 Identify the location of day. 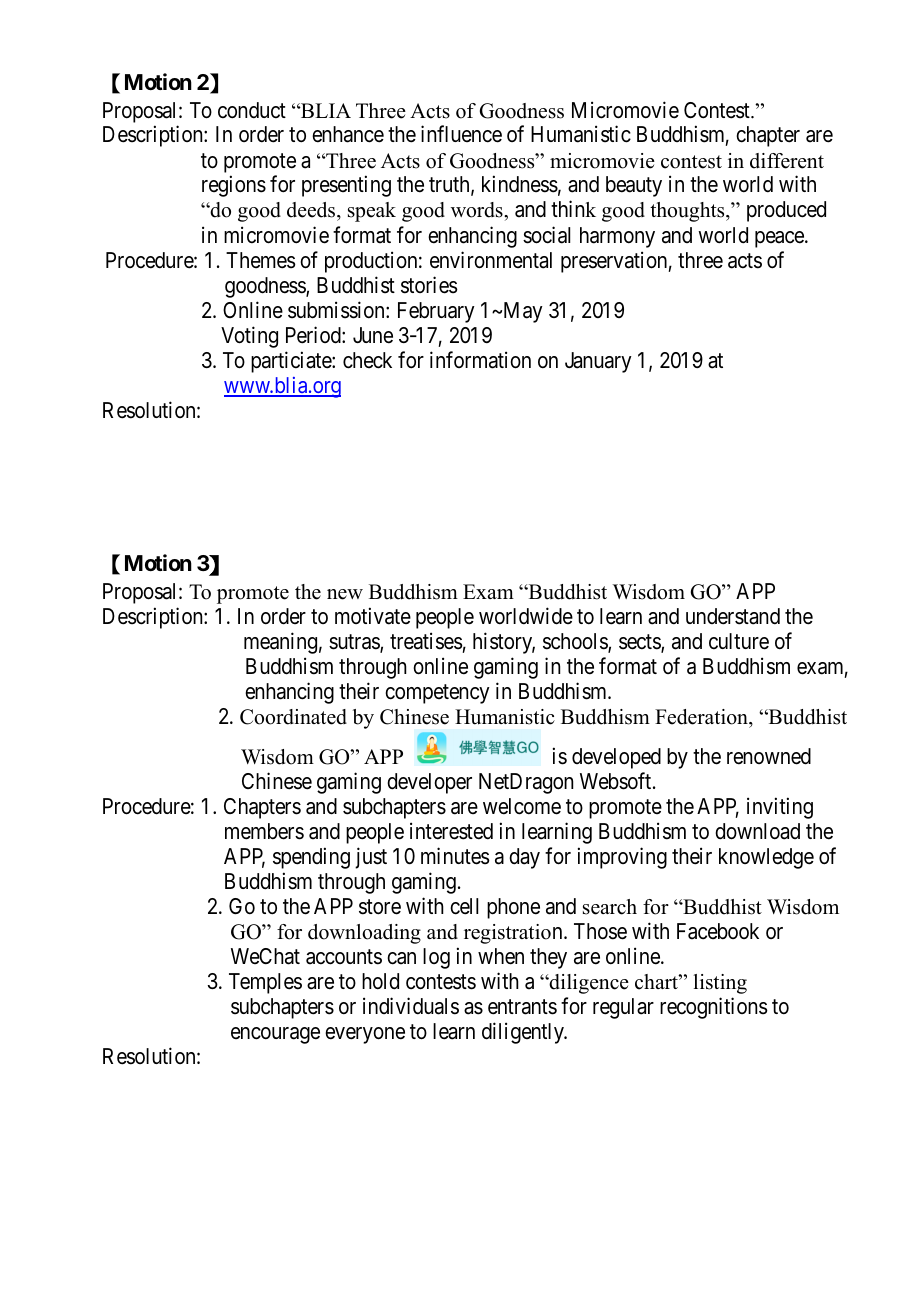
(524, 858).
